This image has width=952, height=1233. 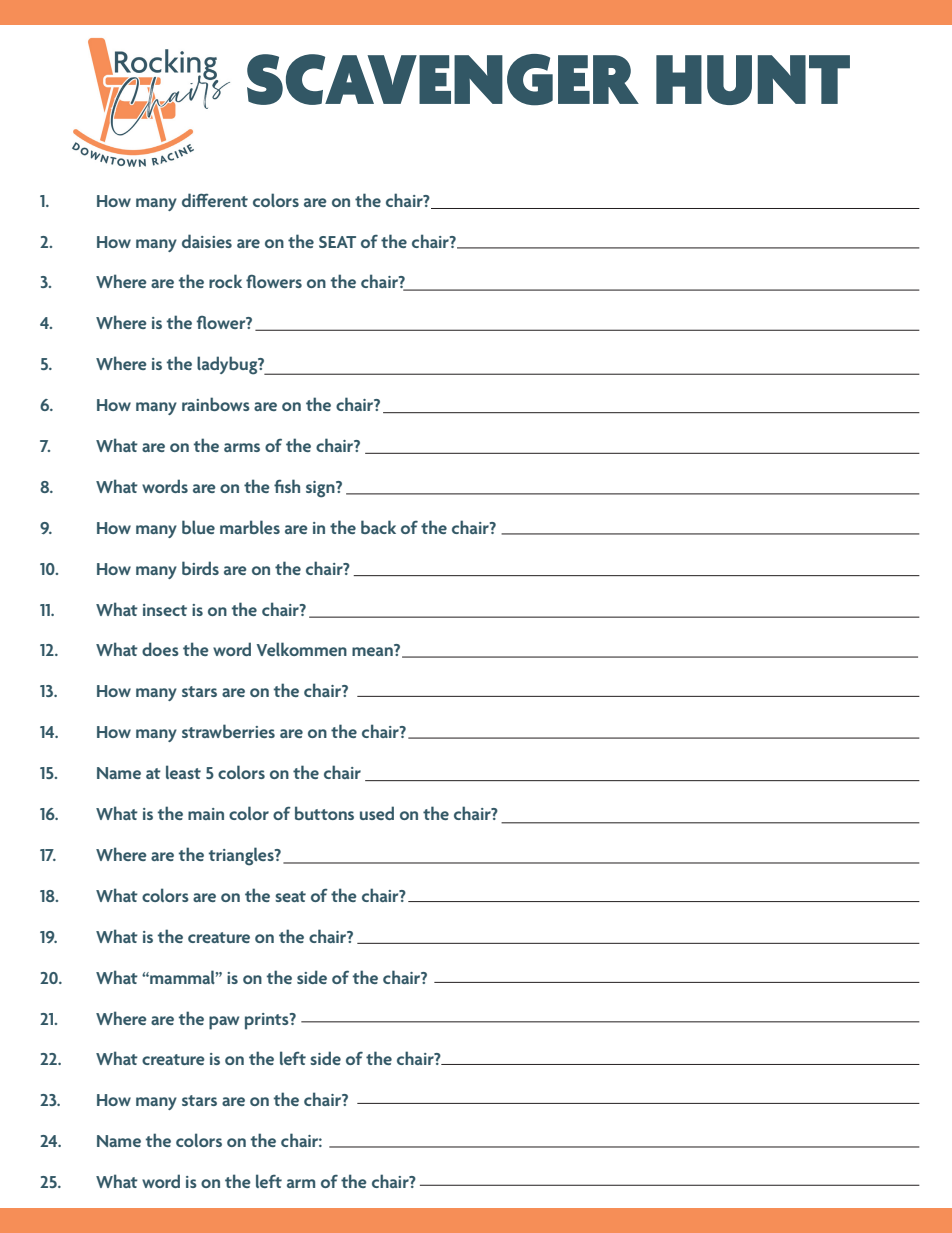 I want to click on triangles, so click(x=242, y=856).
